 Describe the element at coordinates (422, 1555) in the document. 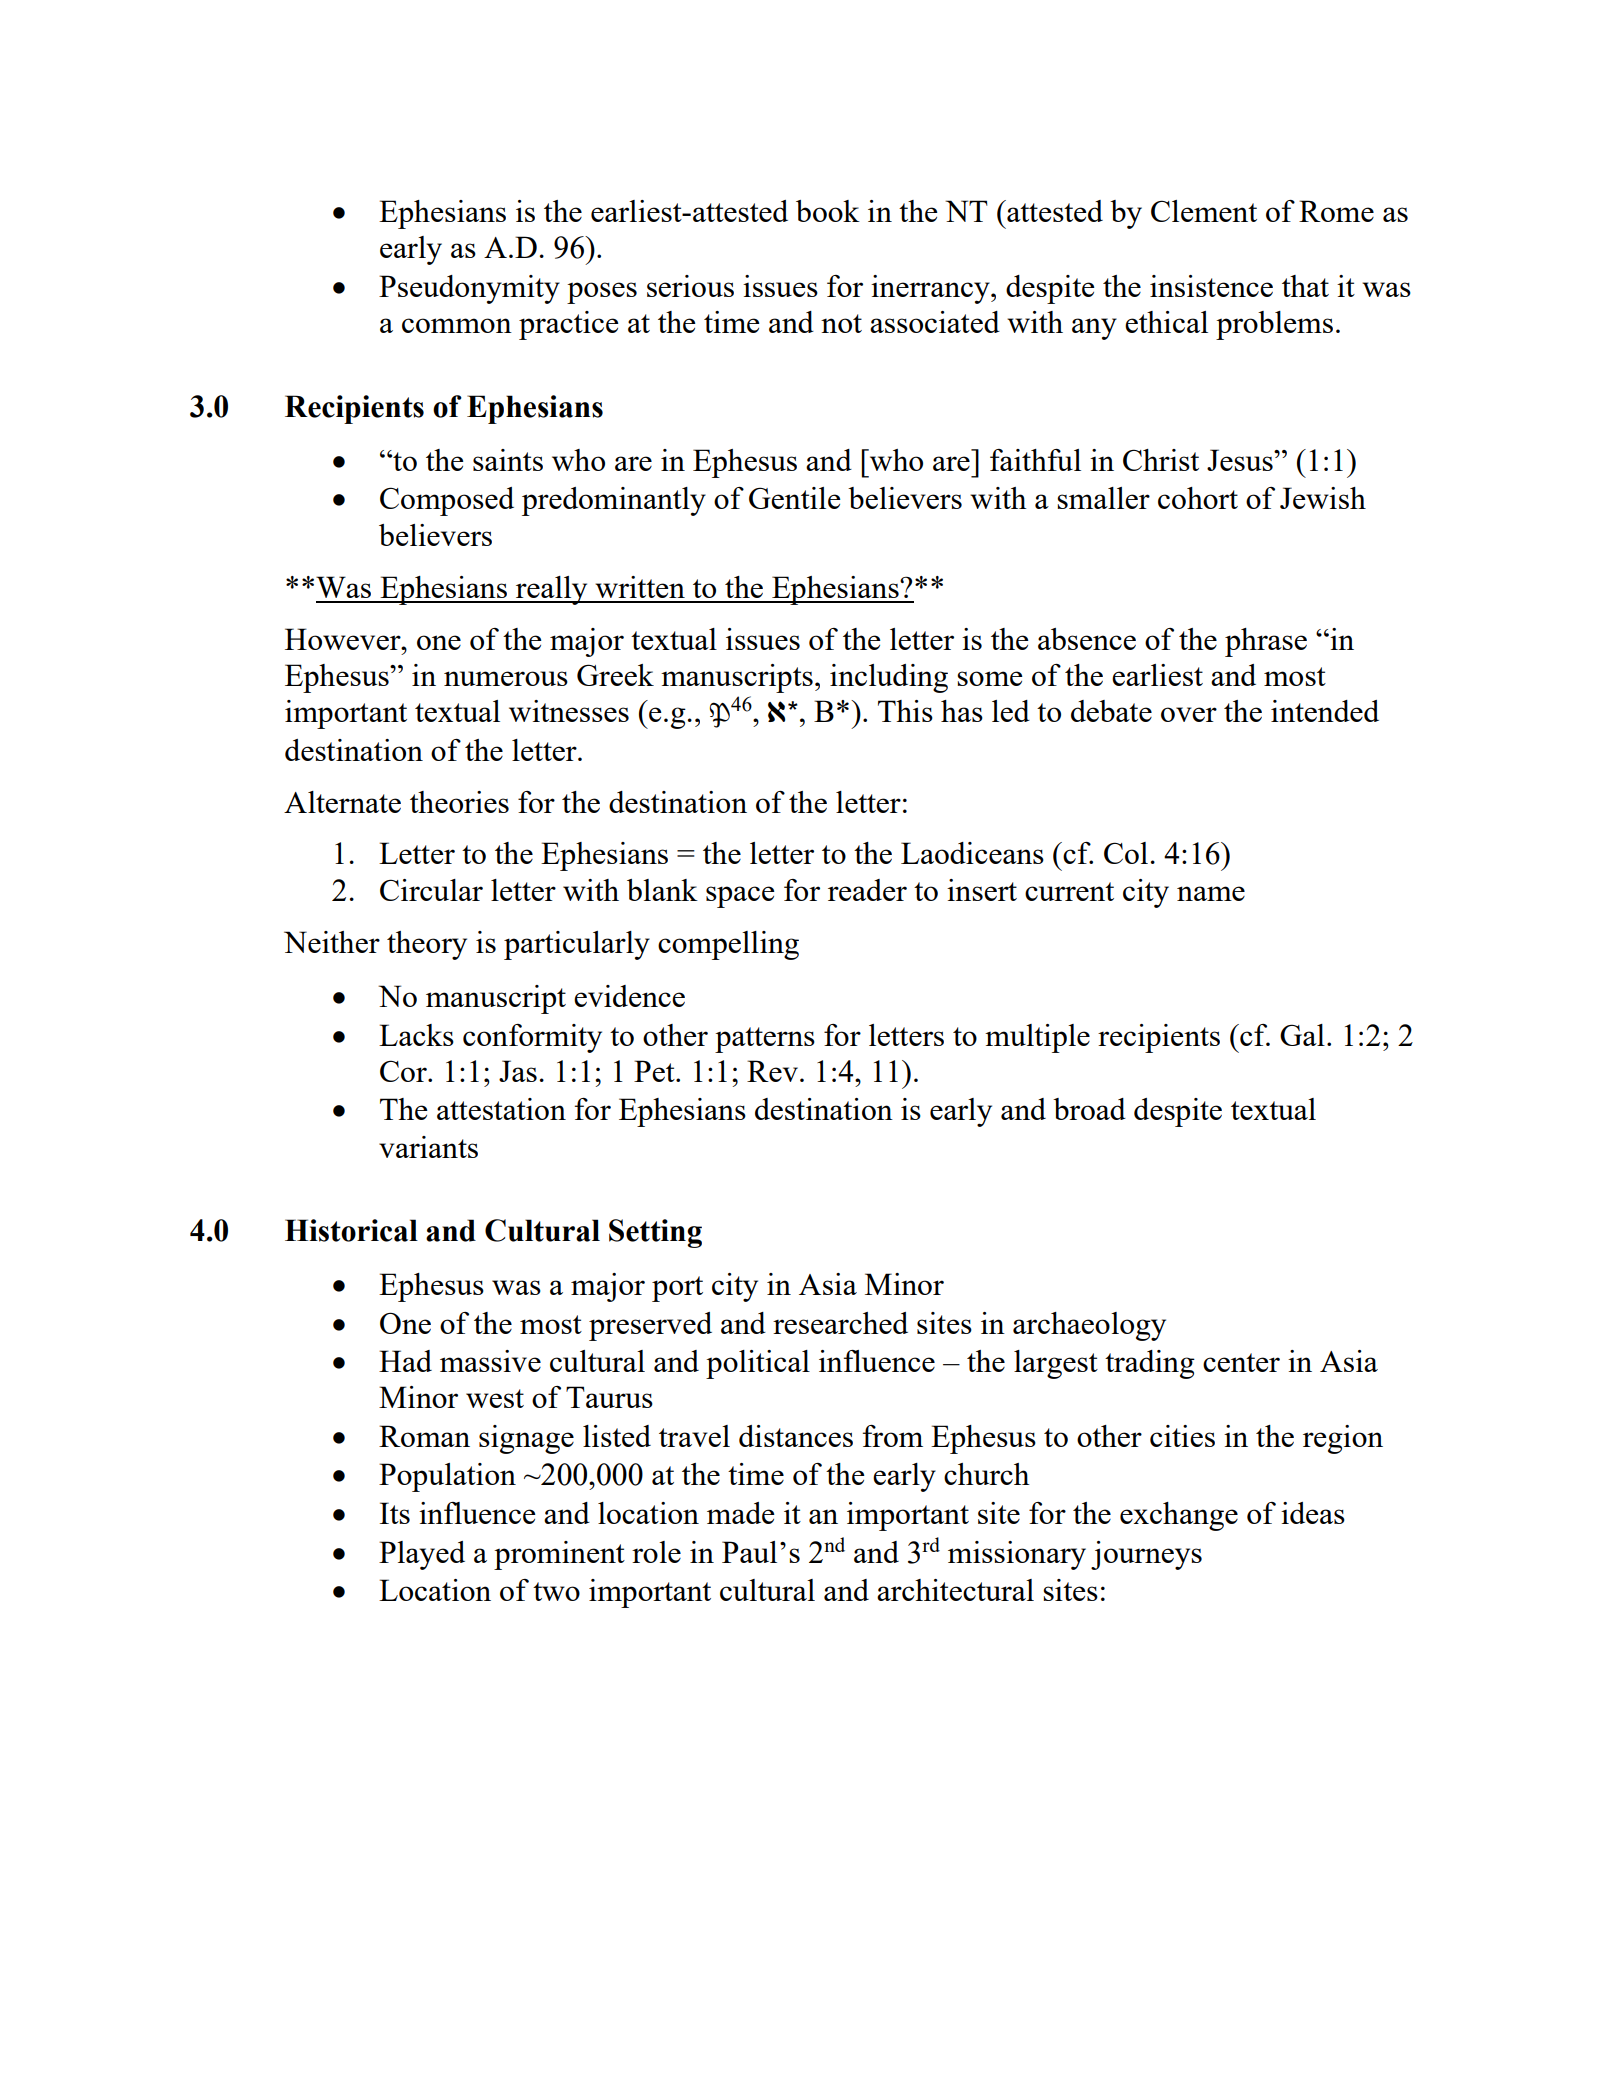

I see `Played` at that location.
